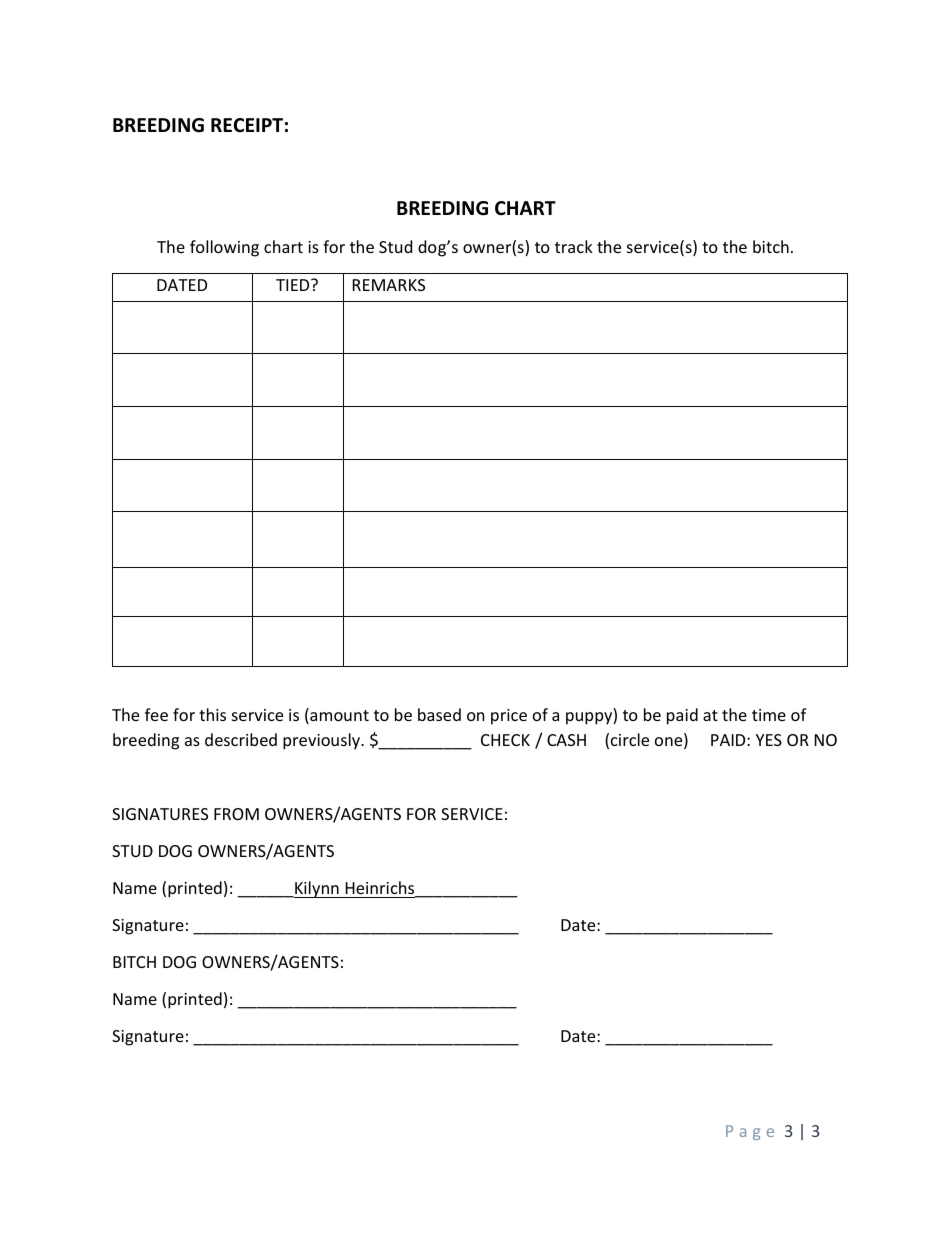 The image size is (952, 1233). What do you see at coordinates (439, 714) in the screenshot?
I see `based` at bounding box center [439, 714].
